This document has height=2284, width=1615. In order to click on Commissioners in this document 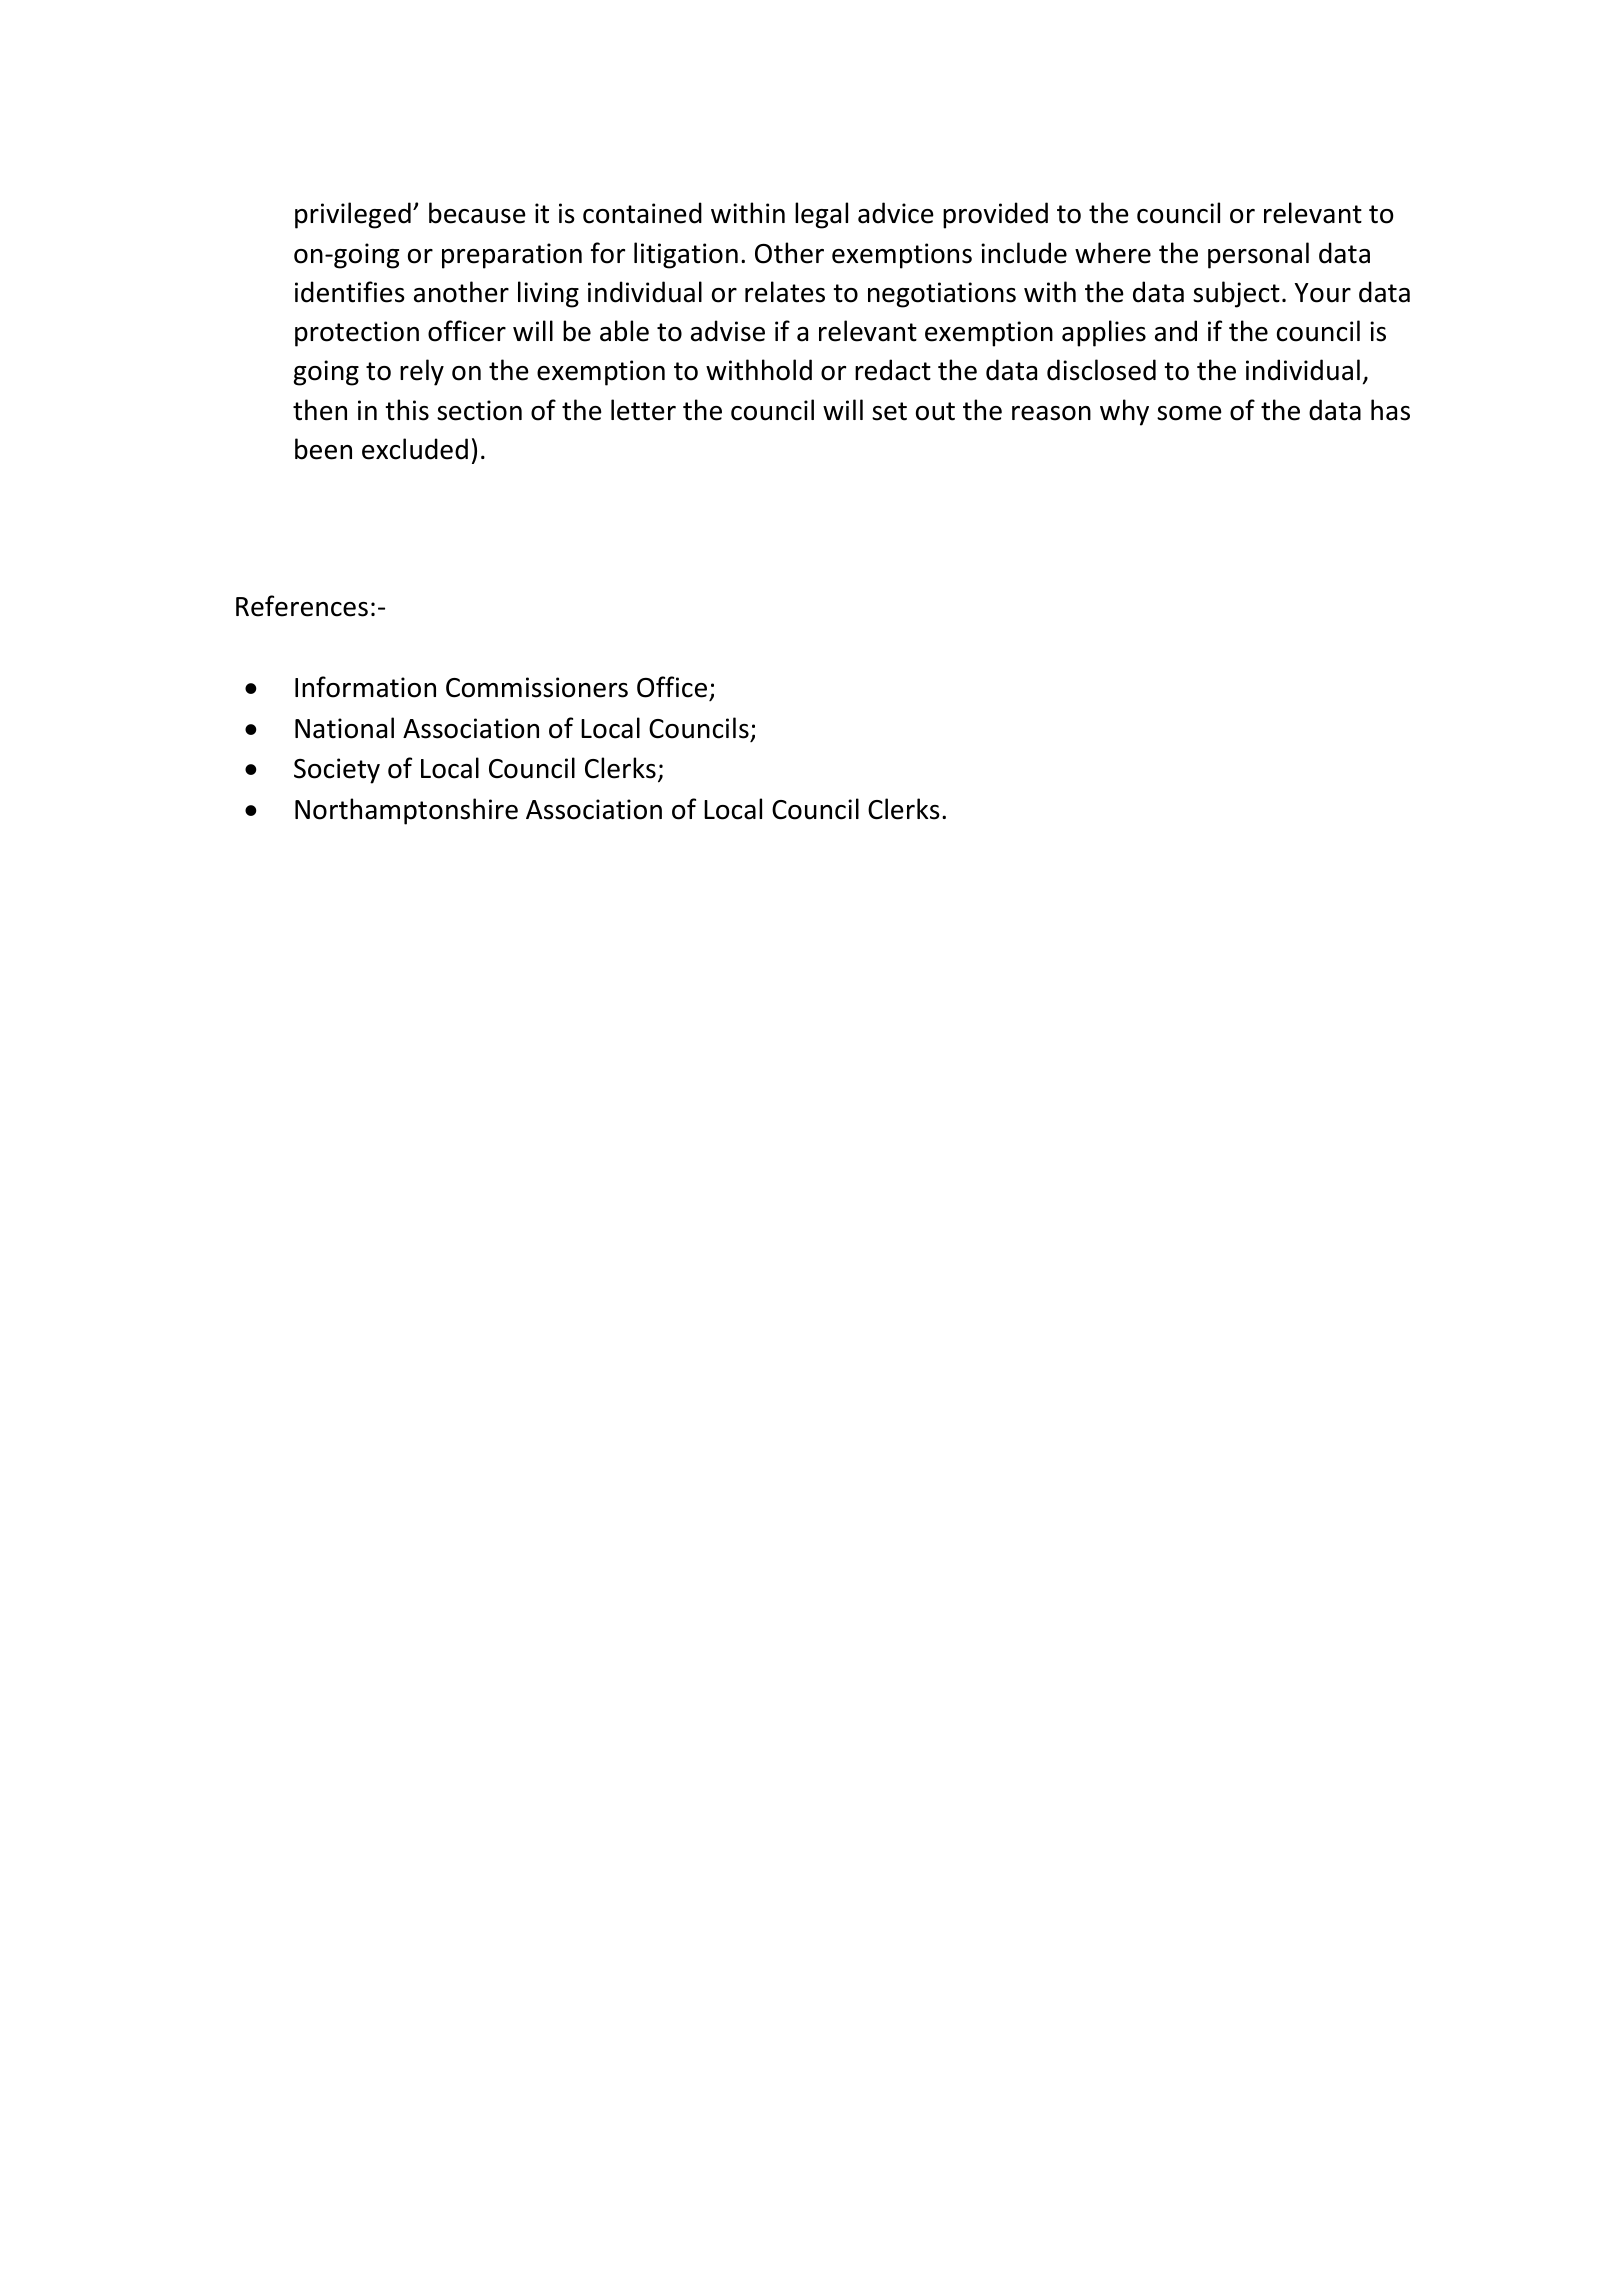, I will do `click(537, 687)`.
